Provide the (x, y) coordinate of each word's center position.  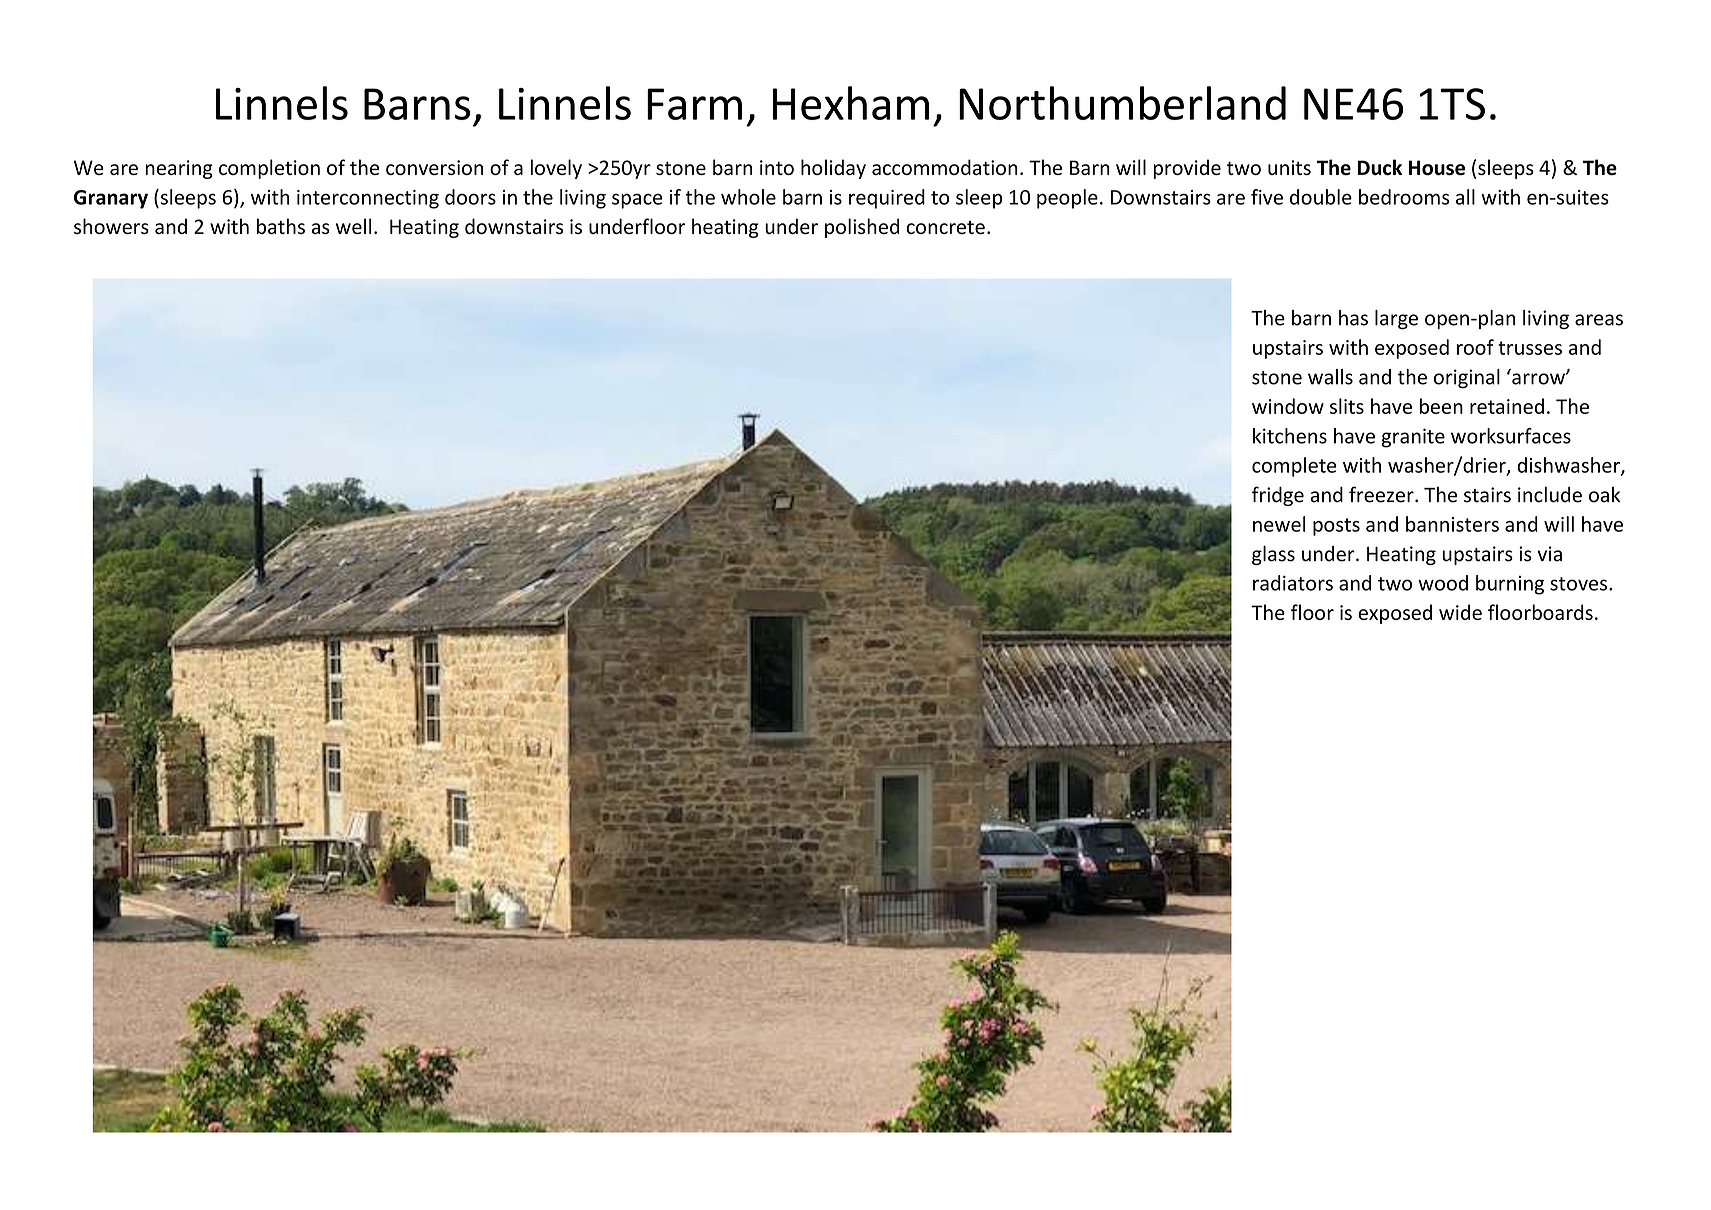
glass (1273, 555)
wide (1460, 612)
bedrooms (1404, 197)
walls (1330, 377)
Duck (1379, 167)
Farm (694, 104)
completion (269, 169)
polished (862, 228)
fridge (1278, 496)
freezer (1382, 494)
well (354, 226)
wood (1443, 583)
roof (1475, 347)
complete (1294, 467)
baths (281, 226)
